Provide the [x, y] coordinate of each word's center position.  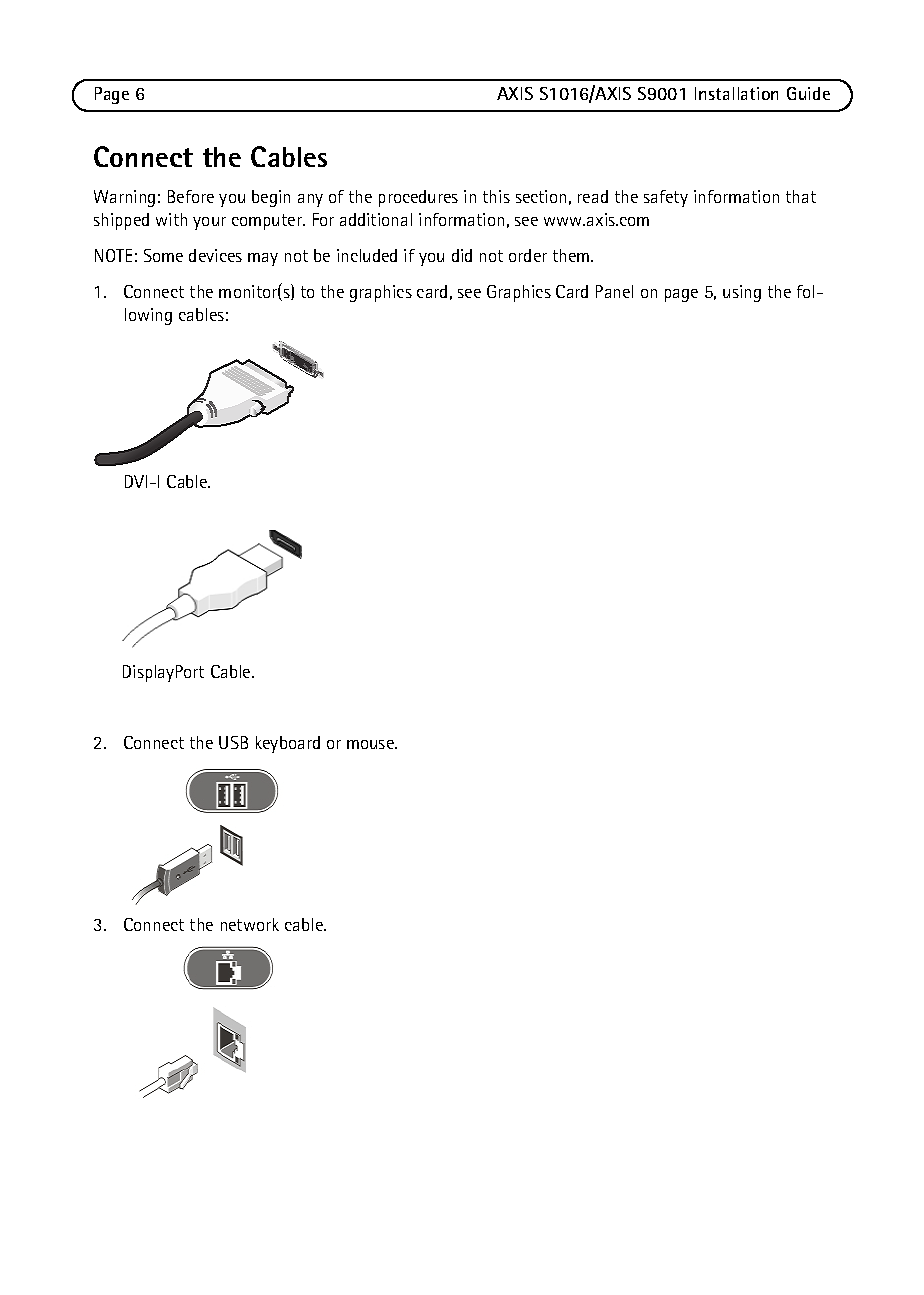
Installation [736, 93]
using [742, 293]
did [462, 255]
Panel [614, 291]
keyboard [288, 744]
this [496, 196]
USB [233, 742]
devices [215, 255]
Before [191, 196]
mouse [371, 744]
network [250, 924]
